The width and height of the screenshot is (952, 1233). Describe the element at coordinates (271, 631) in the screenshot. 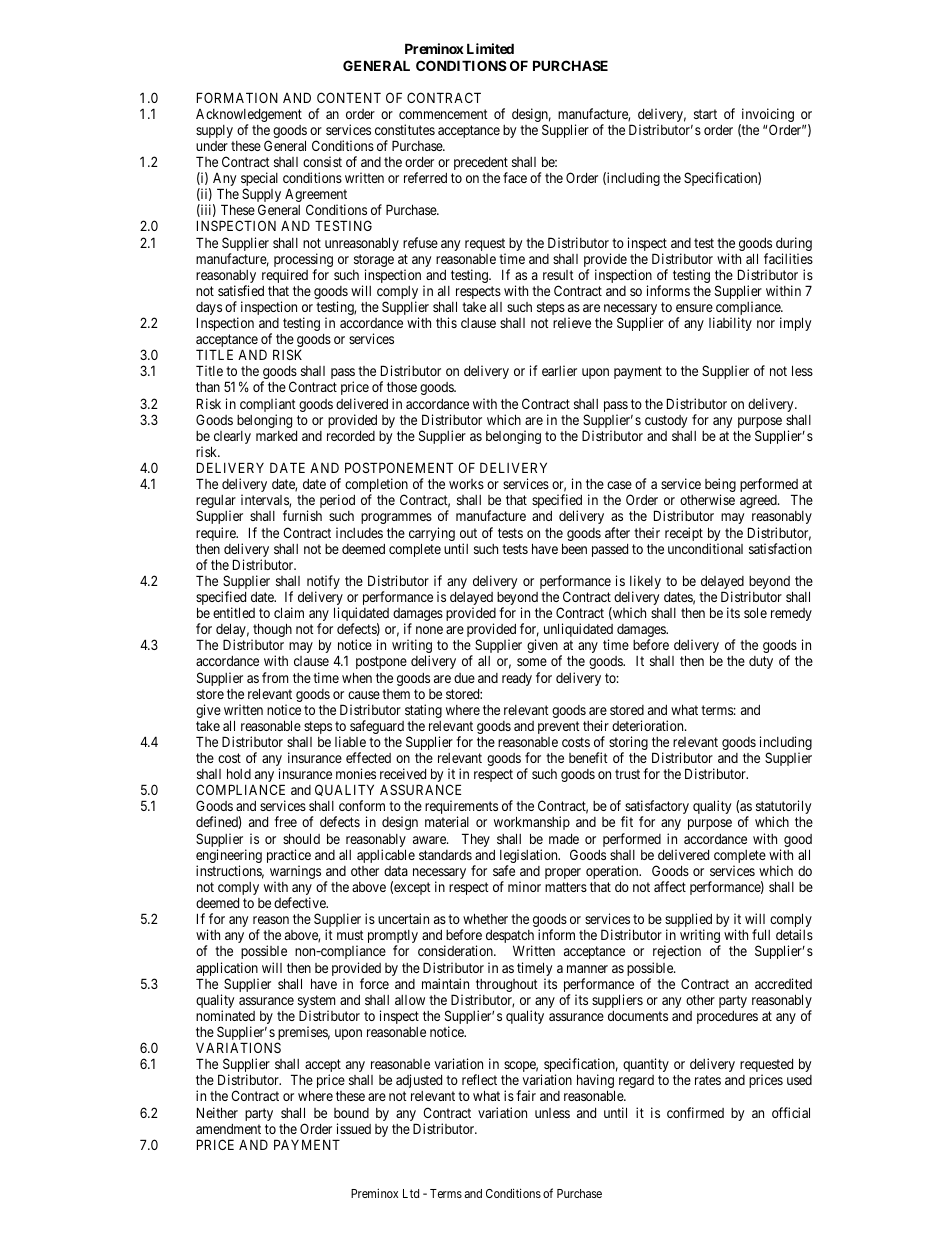

I see `though` at that location.
